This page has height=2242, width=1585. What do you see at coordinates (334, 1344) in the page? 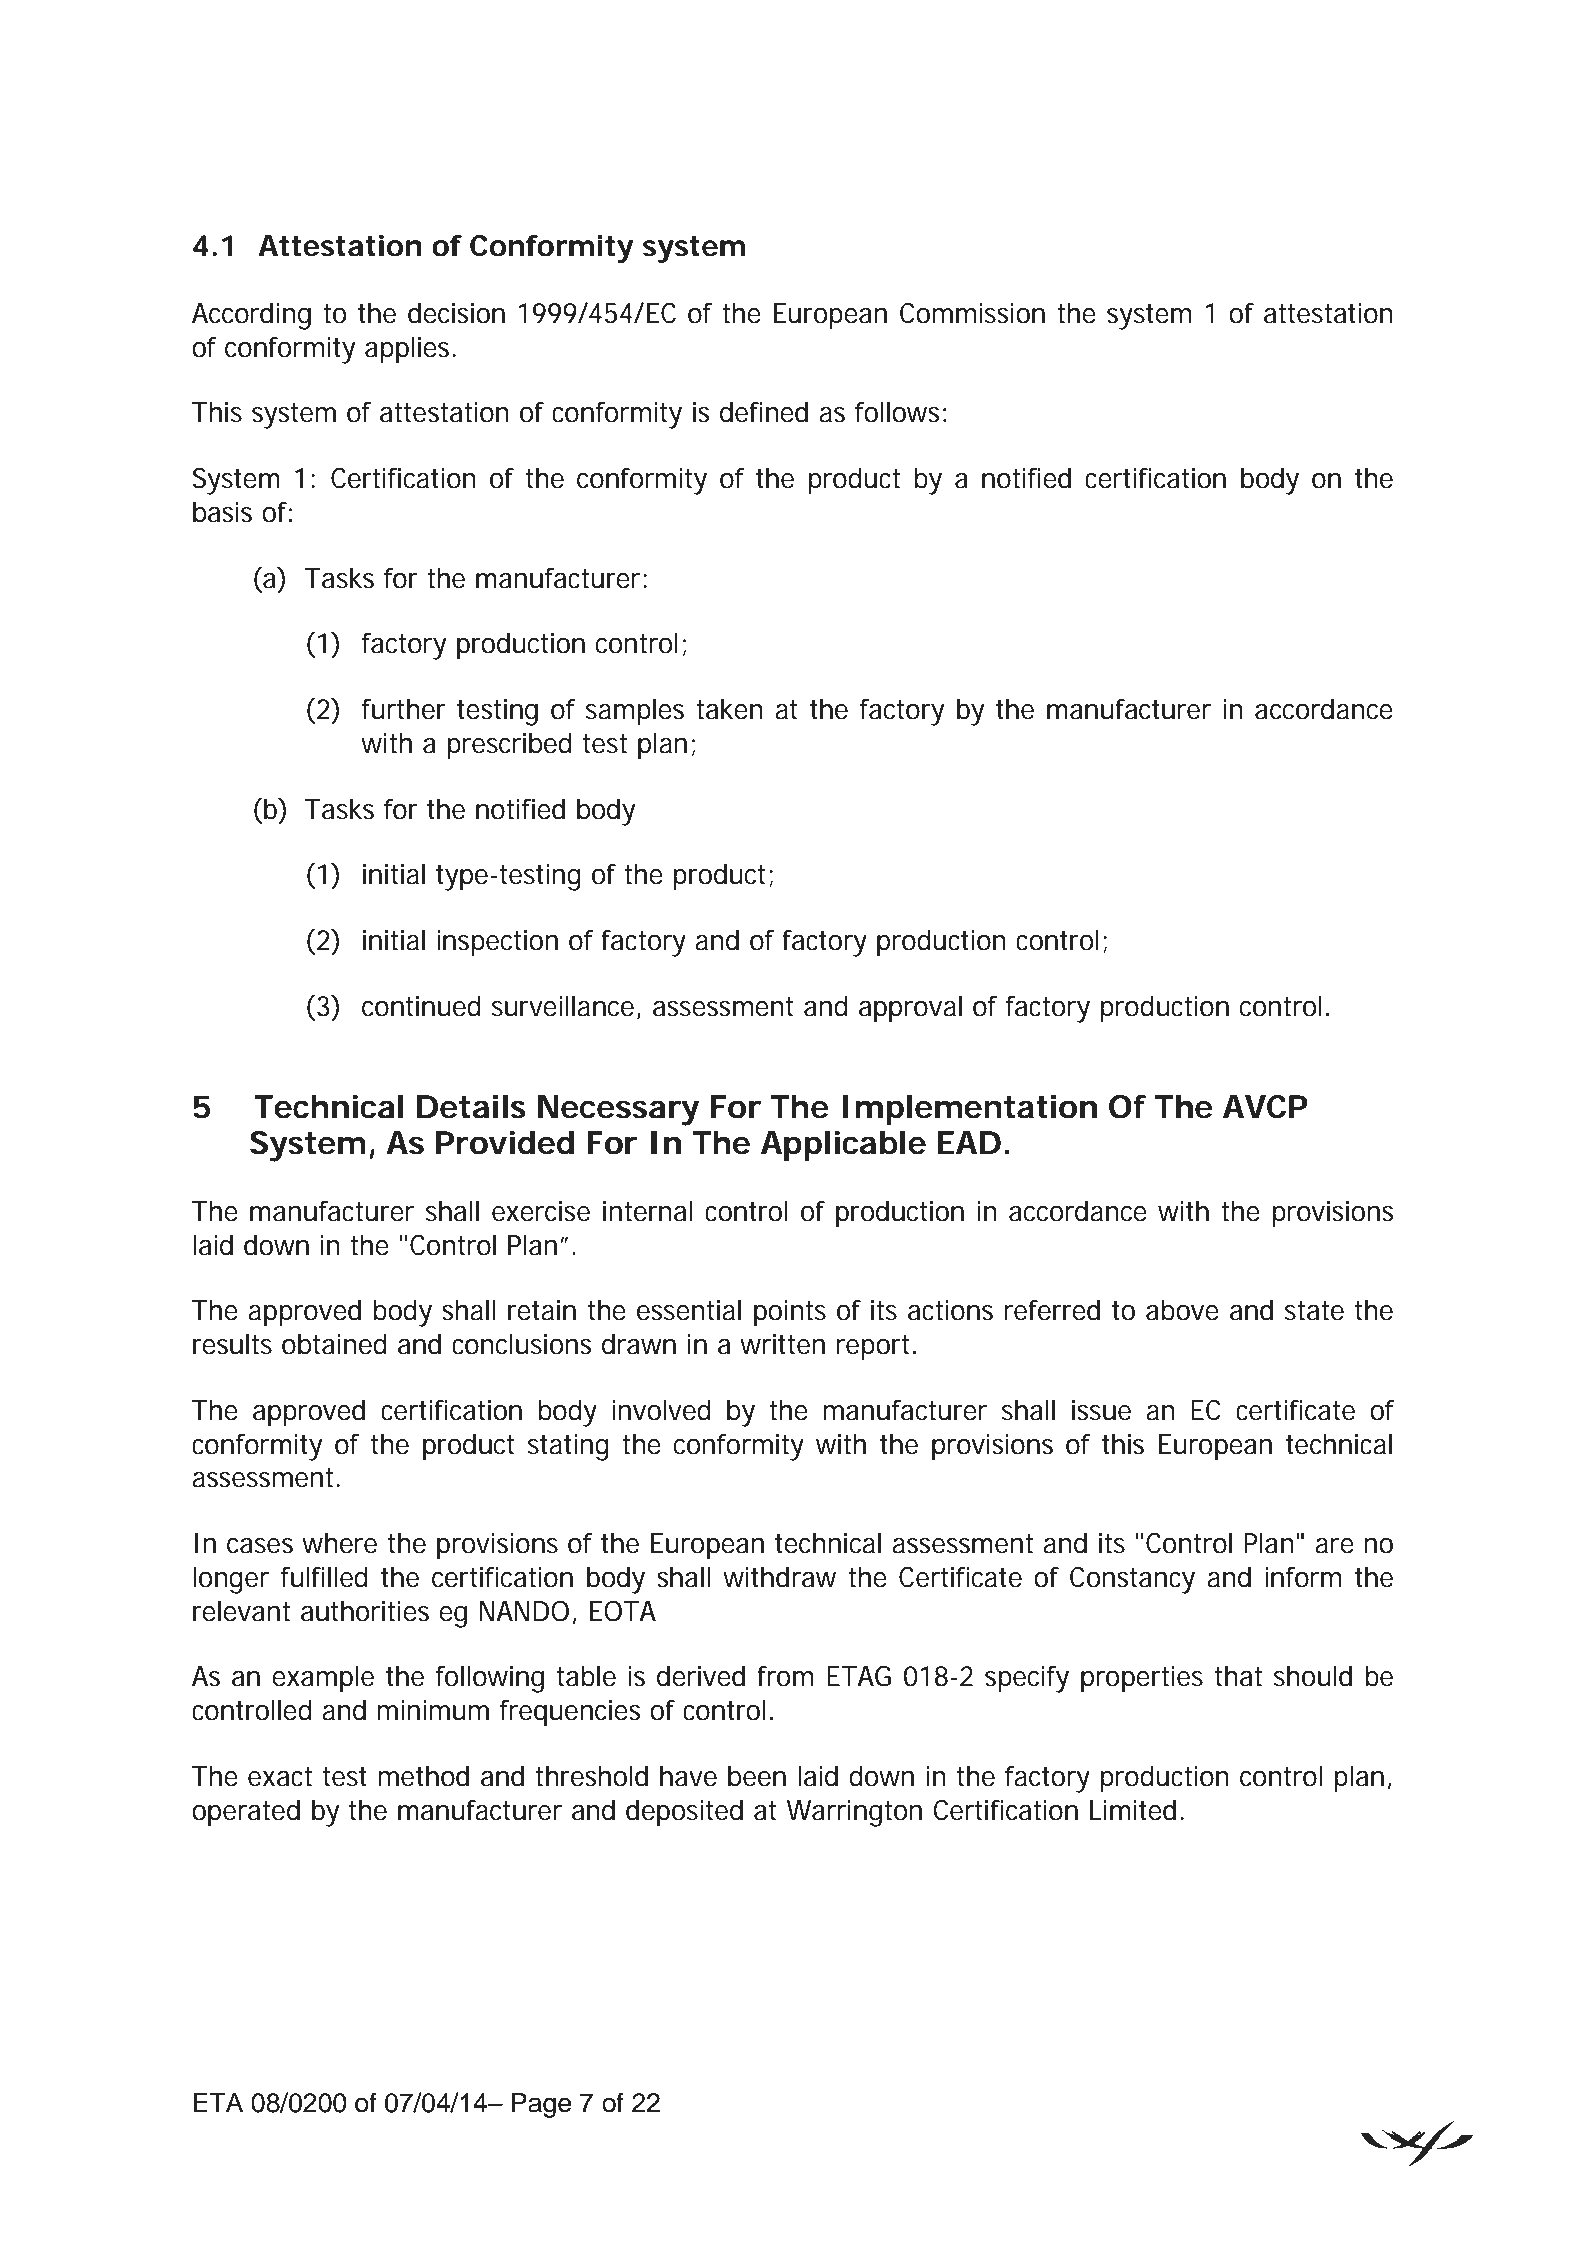
I see `obtained` at bounding box center [334, 1344].
